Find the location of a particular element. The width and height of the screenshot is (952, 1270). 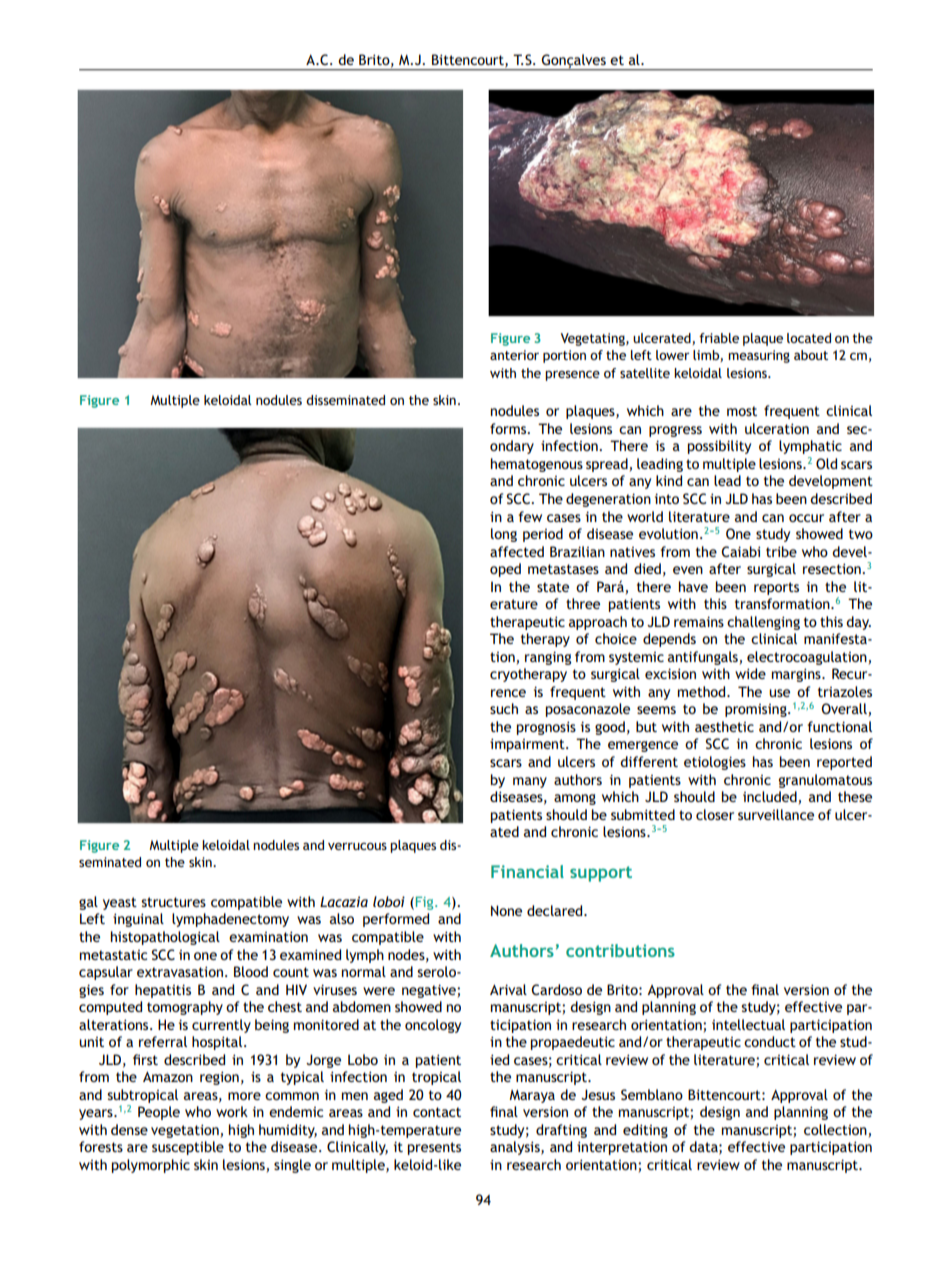

aesthetic is located at coordinates (724, 726).
